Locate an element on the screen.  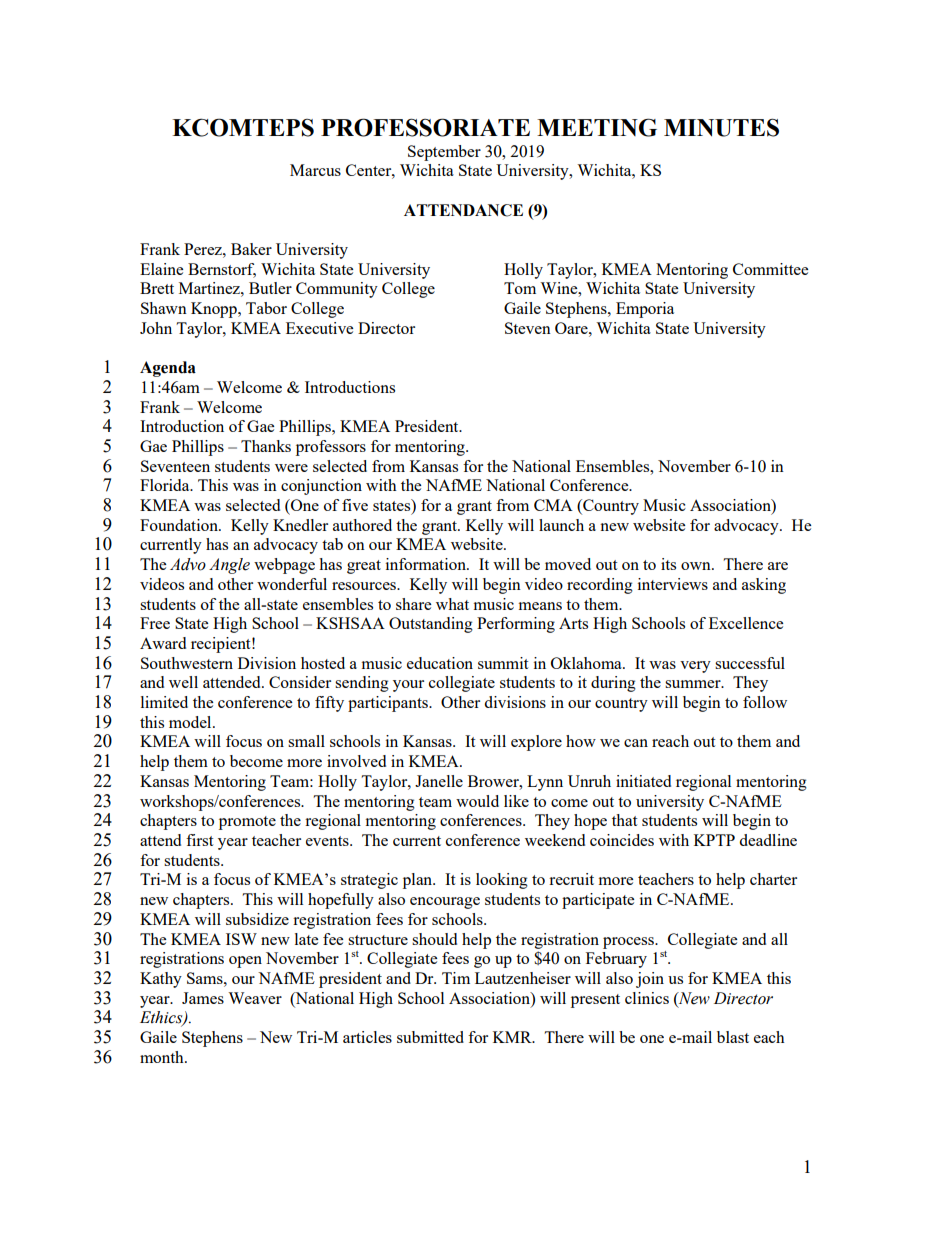
Angle is located at coordinates (229, 566).
